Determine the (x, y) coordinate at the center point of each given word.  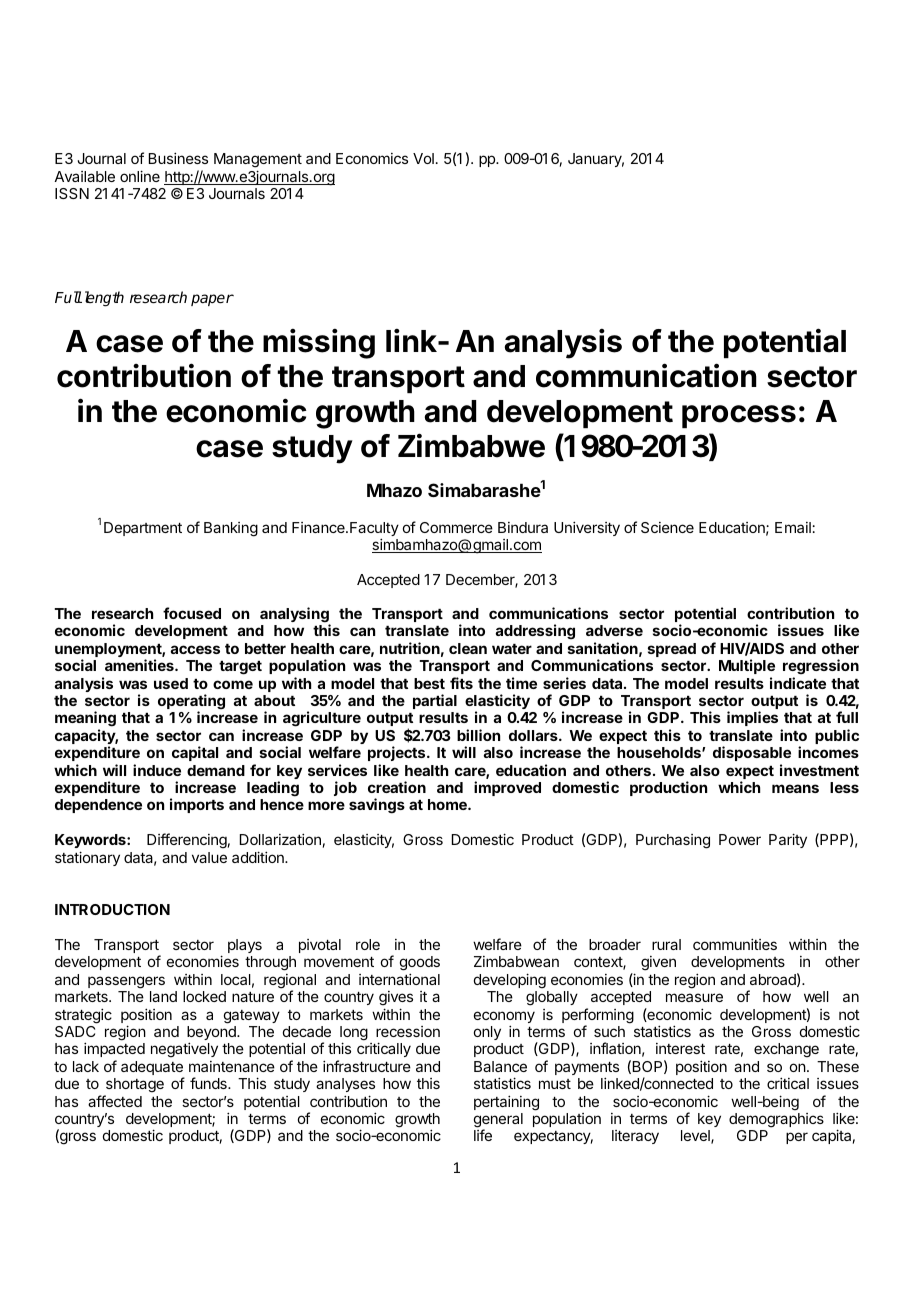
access (195, 649)
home (448, 804)
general (498, 1121)
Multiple (747, 666)
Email (793, 527)
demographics (776, 1120)
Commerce (456, 527)
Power (740, 839)
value (209, 857)
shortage (135, 1085)
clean (468, 648)
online (140, 176)
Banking (231, 529)
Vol (423, 158)
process (739, 416)
